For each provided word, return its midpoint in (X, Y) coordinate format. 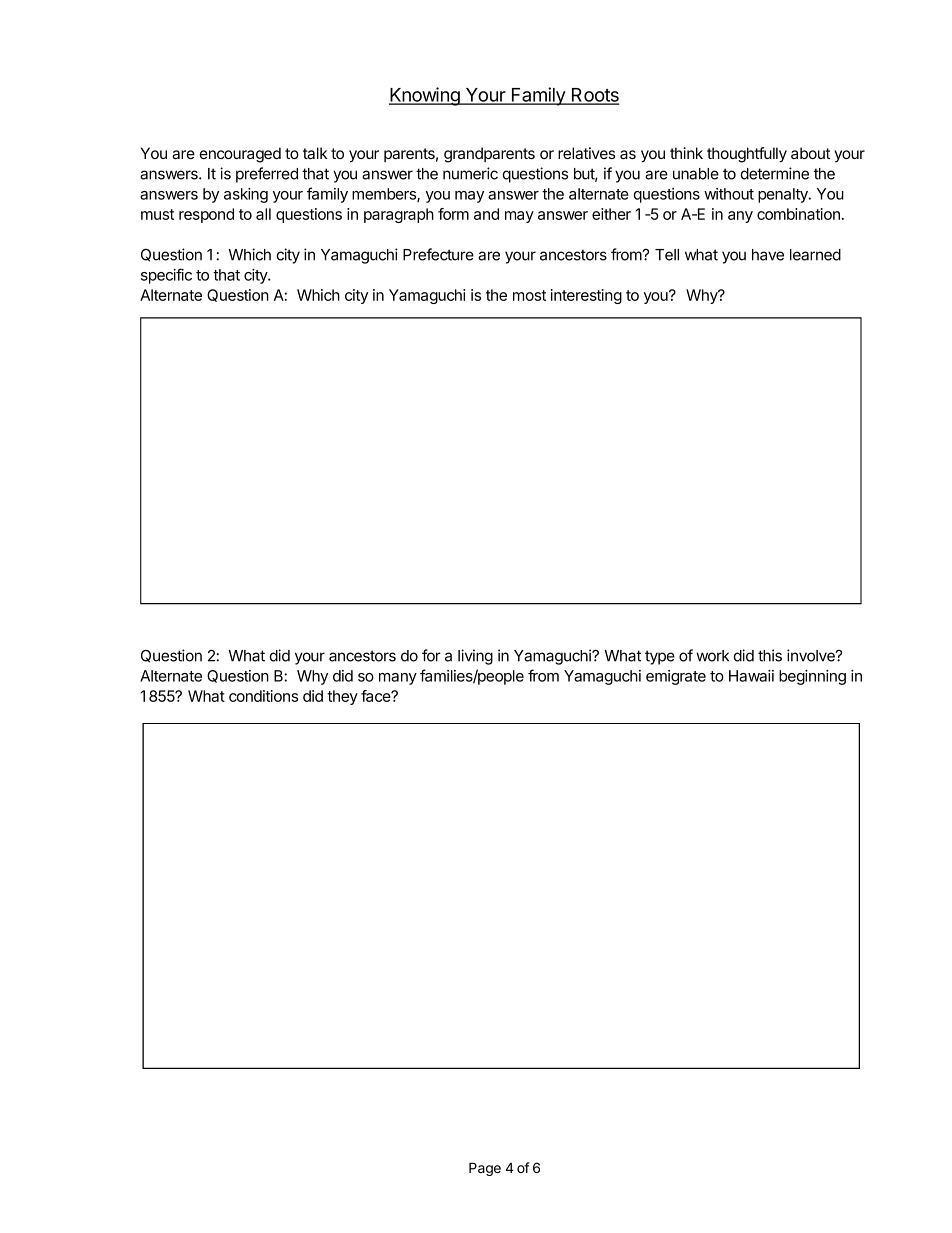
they (342, 697)
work (712, 656)
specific (166, 276)
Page (485, 1169)
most (529, 295)
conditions (263, 696)
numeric (470, 173)
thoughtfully (747, 155)
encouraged (240, 155)
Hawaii (751, 676)
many (398, 679)
